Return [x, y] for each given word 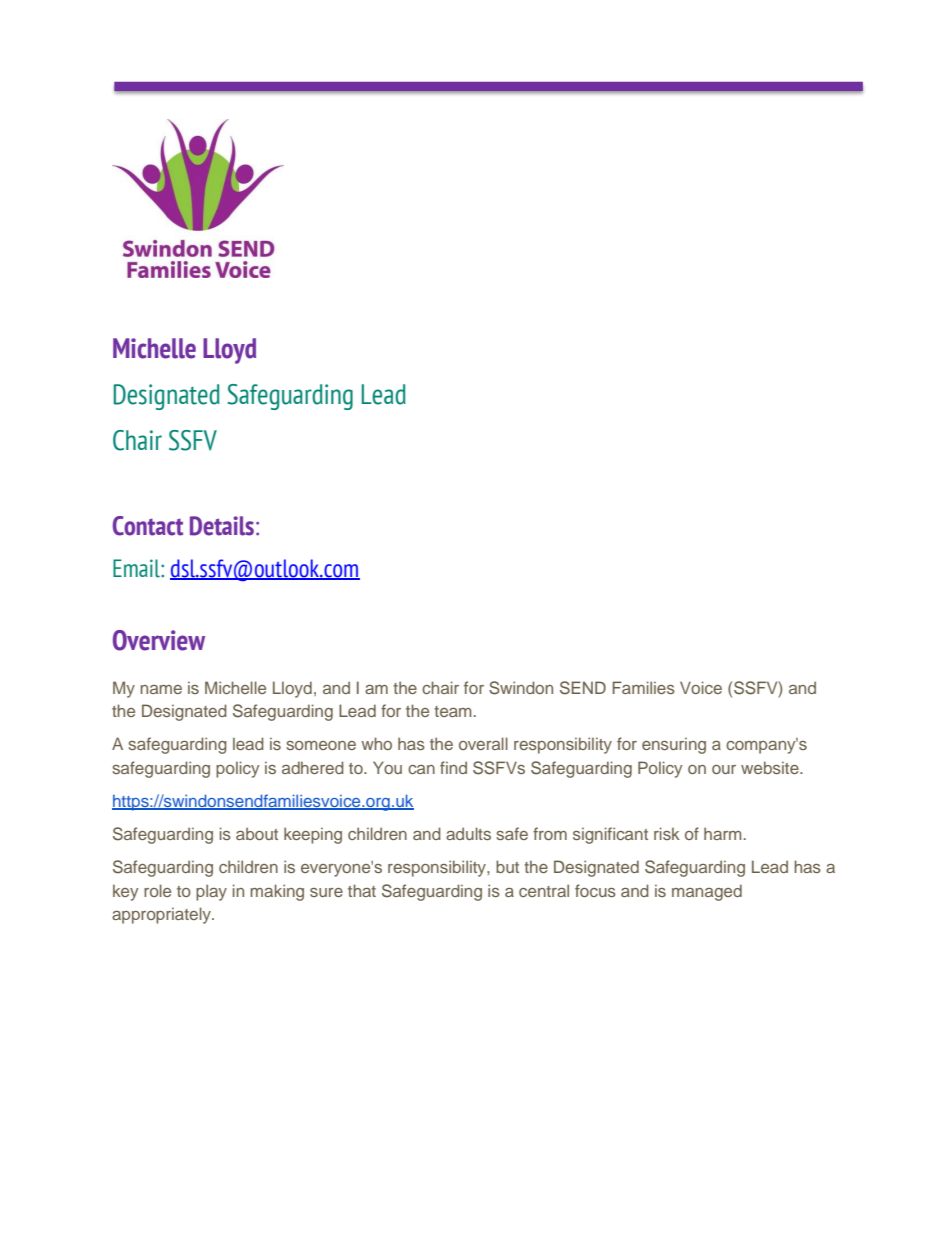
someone [321, 745]
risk [667, 833]
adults [468, 833]
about [257, 833]
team [452, 711]
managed [707, 892]
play [211, 892]
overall [483, 743]
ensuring [674, 745]
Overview [159, 640]
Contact [148, 526]
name [161, 689]
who [376, 743]
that [362, 890]
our [724, 769]
